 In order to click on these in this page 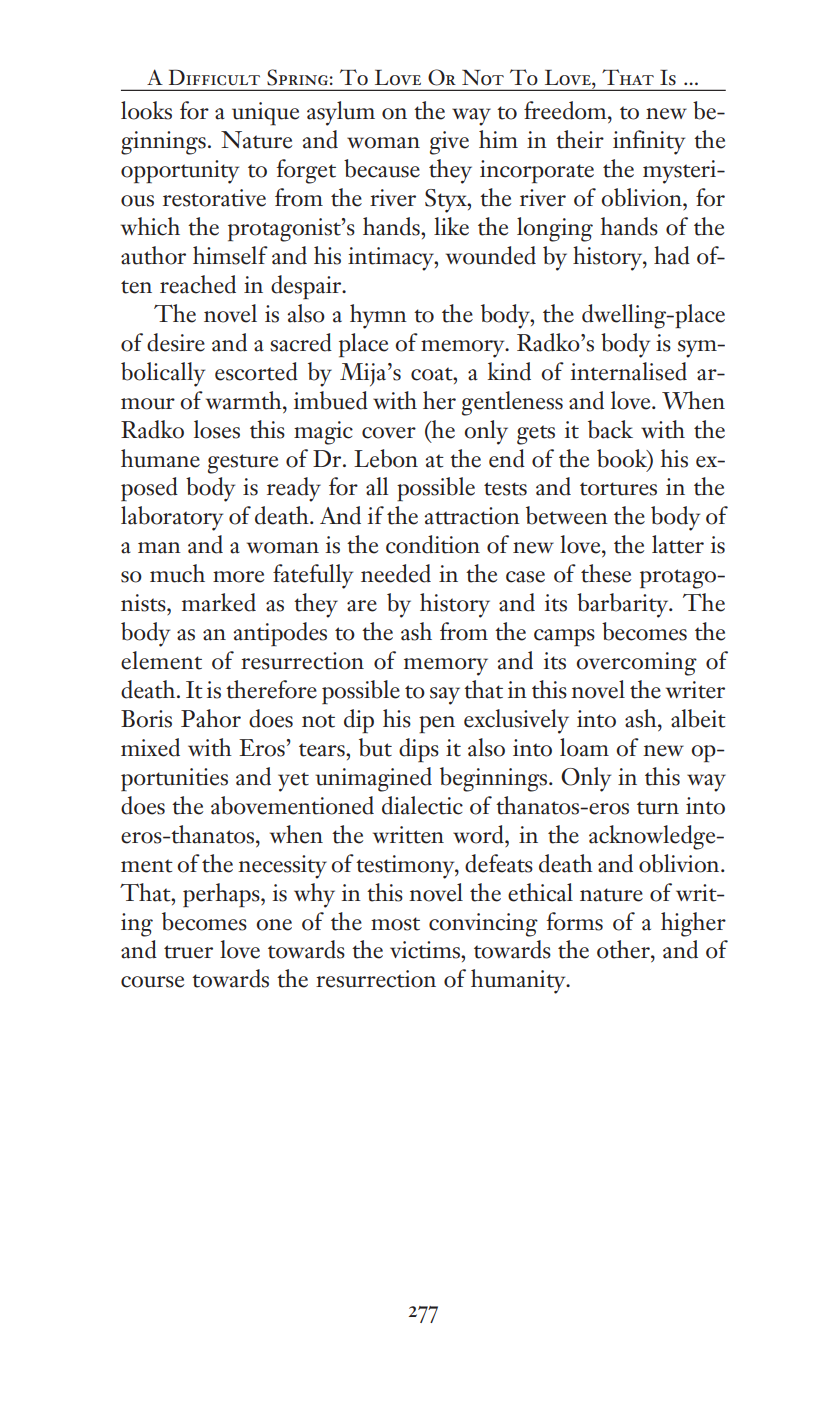, I will do `click(606, 573)`.
